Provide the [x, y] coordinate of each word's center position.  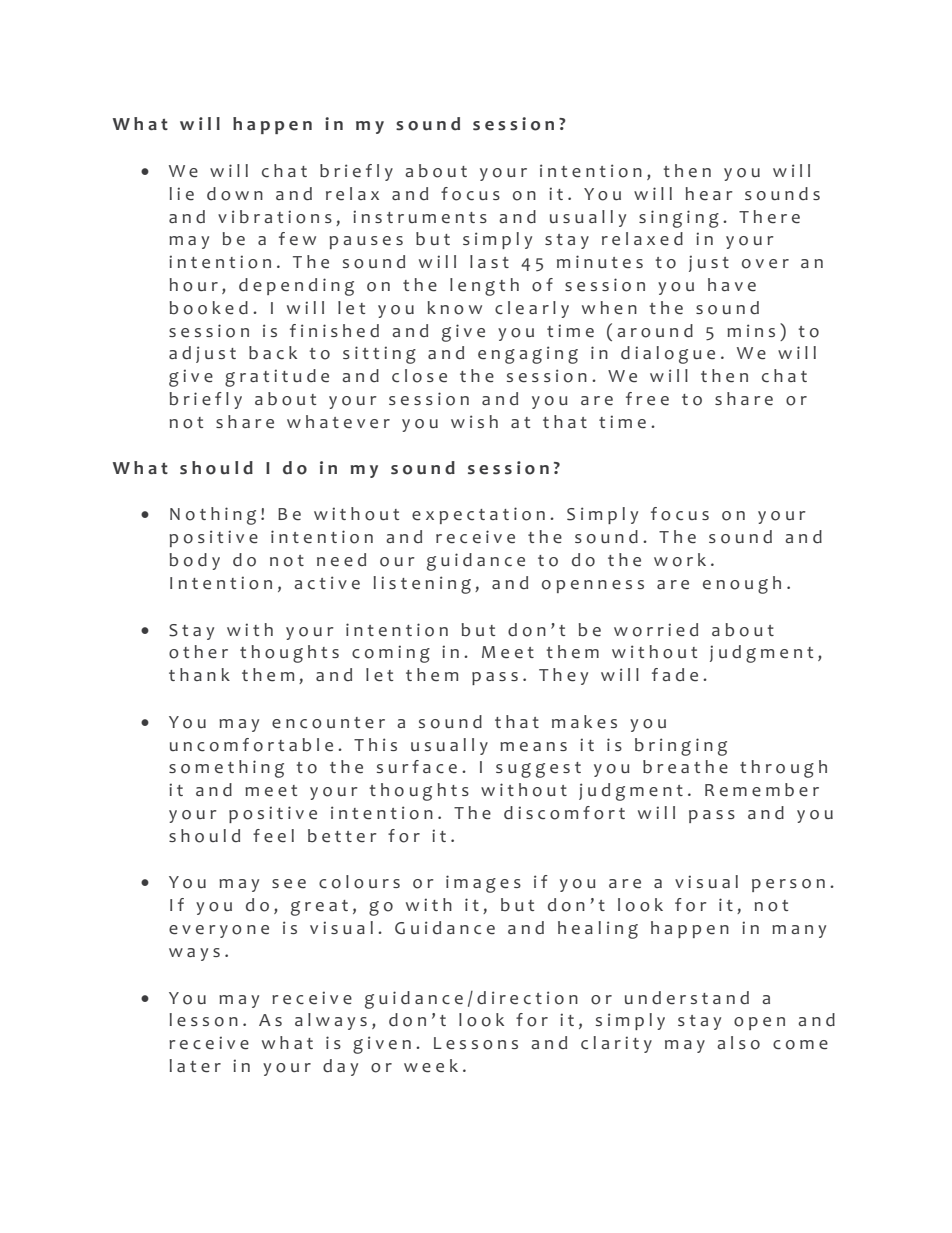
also [738, 1043]
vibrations [275, 217]
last [489, 261]
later [195, 1066]
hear [709, 194]
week [431, 1066]
